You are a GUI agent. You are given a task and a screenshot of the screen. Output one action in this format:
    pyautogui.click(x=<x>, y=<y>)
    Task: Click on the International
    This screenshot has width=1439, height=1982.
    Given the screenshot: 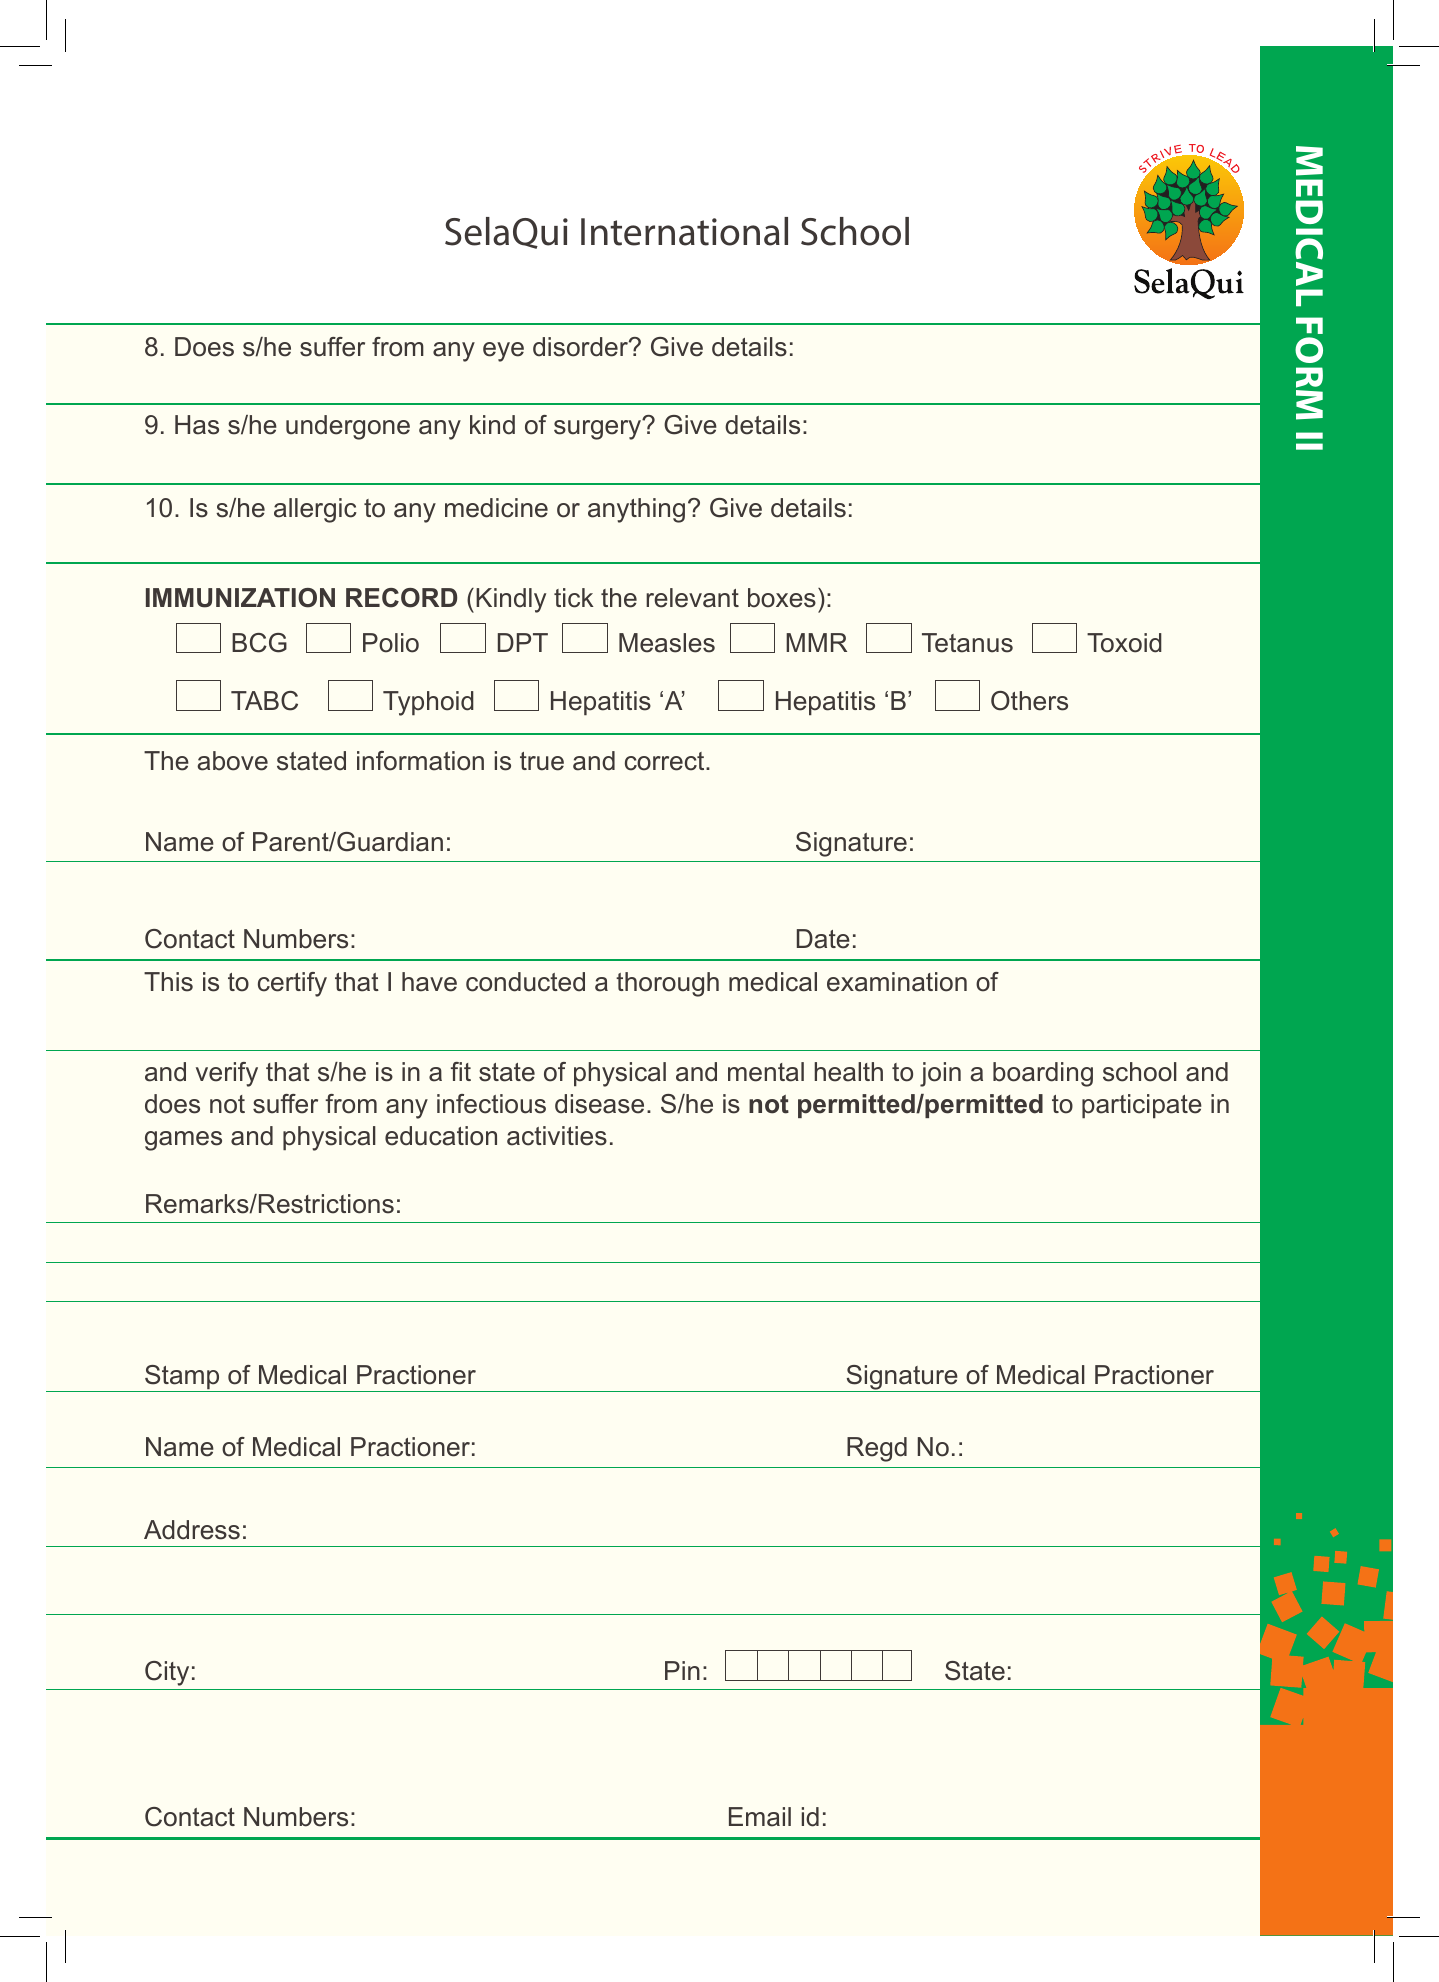 What is the action you would take?
    pyautogui.click(x=684, y=231)
